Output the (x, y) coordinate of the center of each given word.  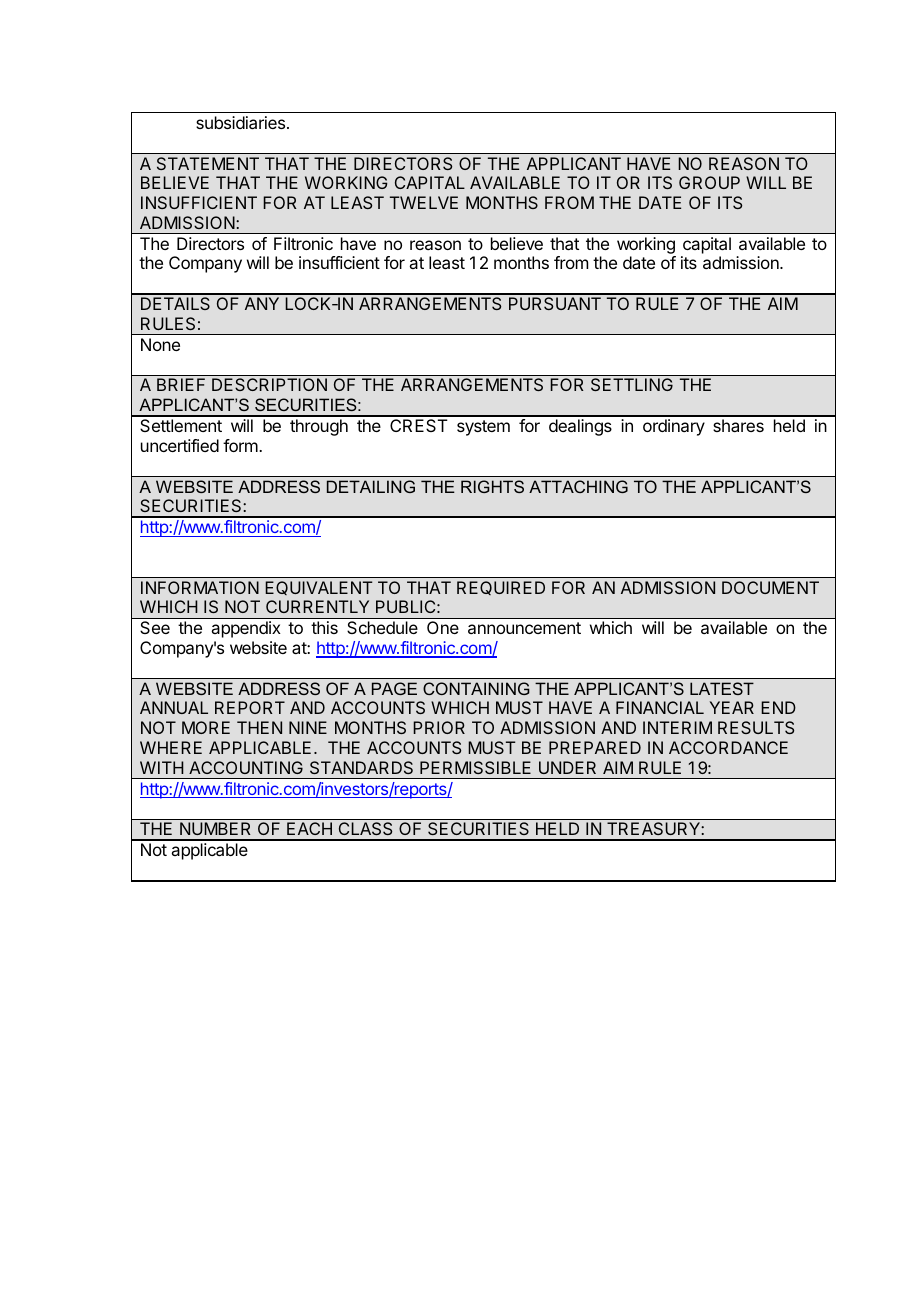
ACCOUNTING (246, 767)
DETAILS (175, 303)
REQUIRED (501, 588)
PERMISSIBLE (475, 767)
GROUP (709, 182)
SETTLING (632, 384)
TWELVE (424, 202)
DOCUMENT (770, 587)
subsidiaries (242, 122)
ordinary (674, 427)
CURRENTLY (317, 606)
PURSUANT (555, 303)
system (483, 428)
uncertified (180, 445)
